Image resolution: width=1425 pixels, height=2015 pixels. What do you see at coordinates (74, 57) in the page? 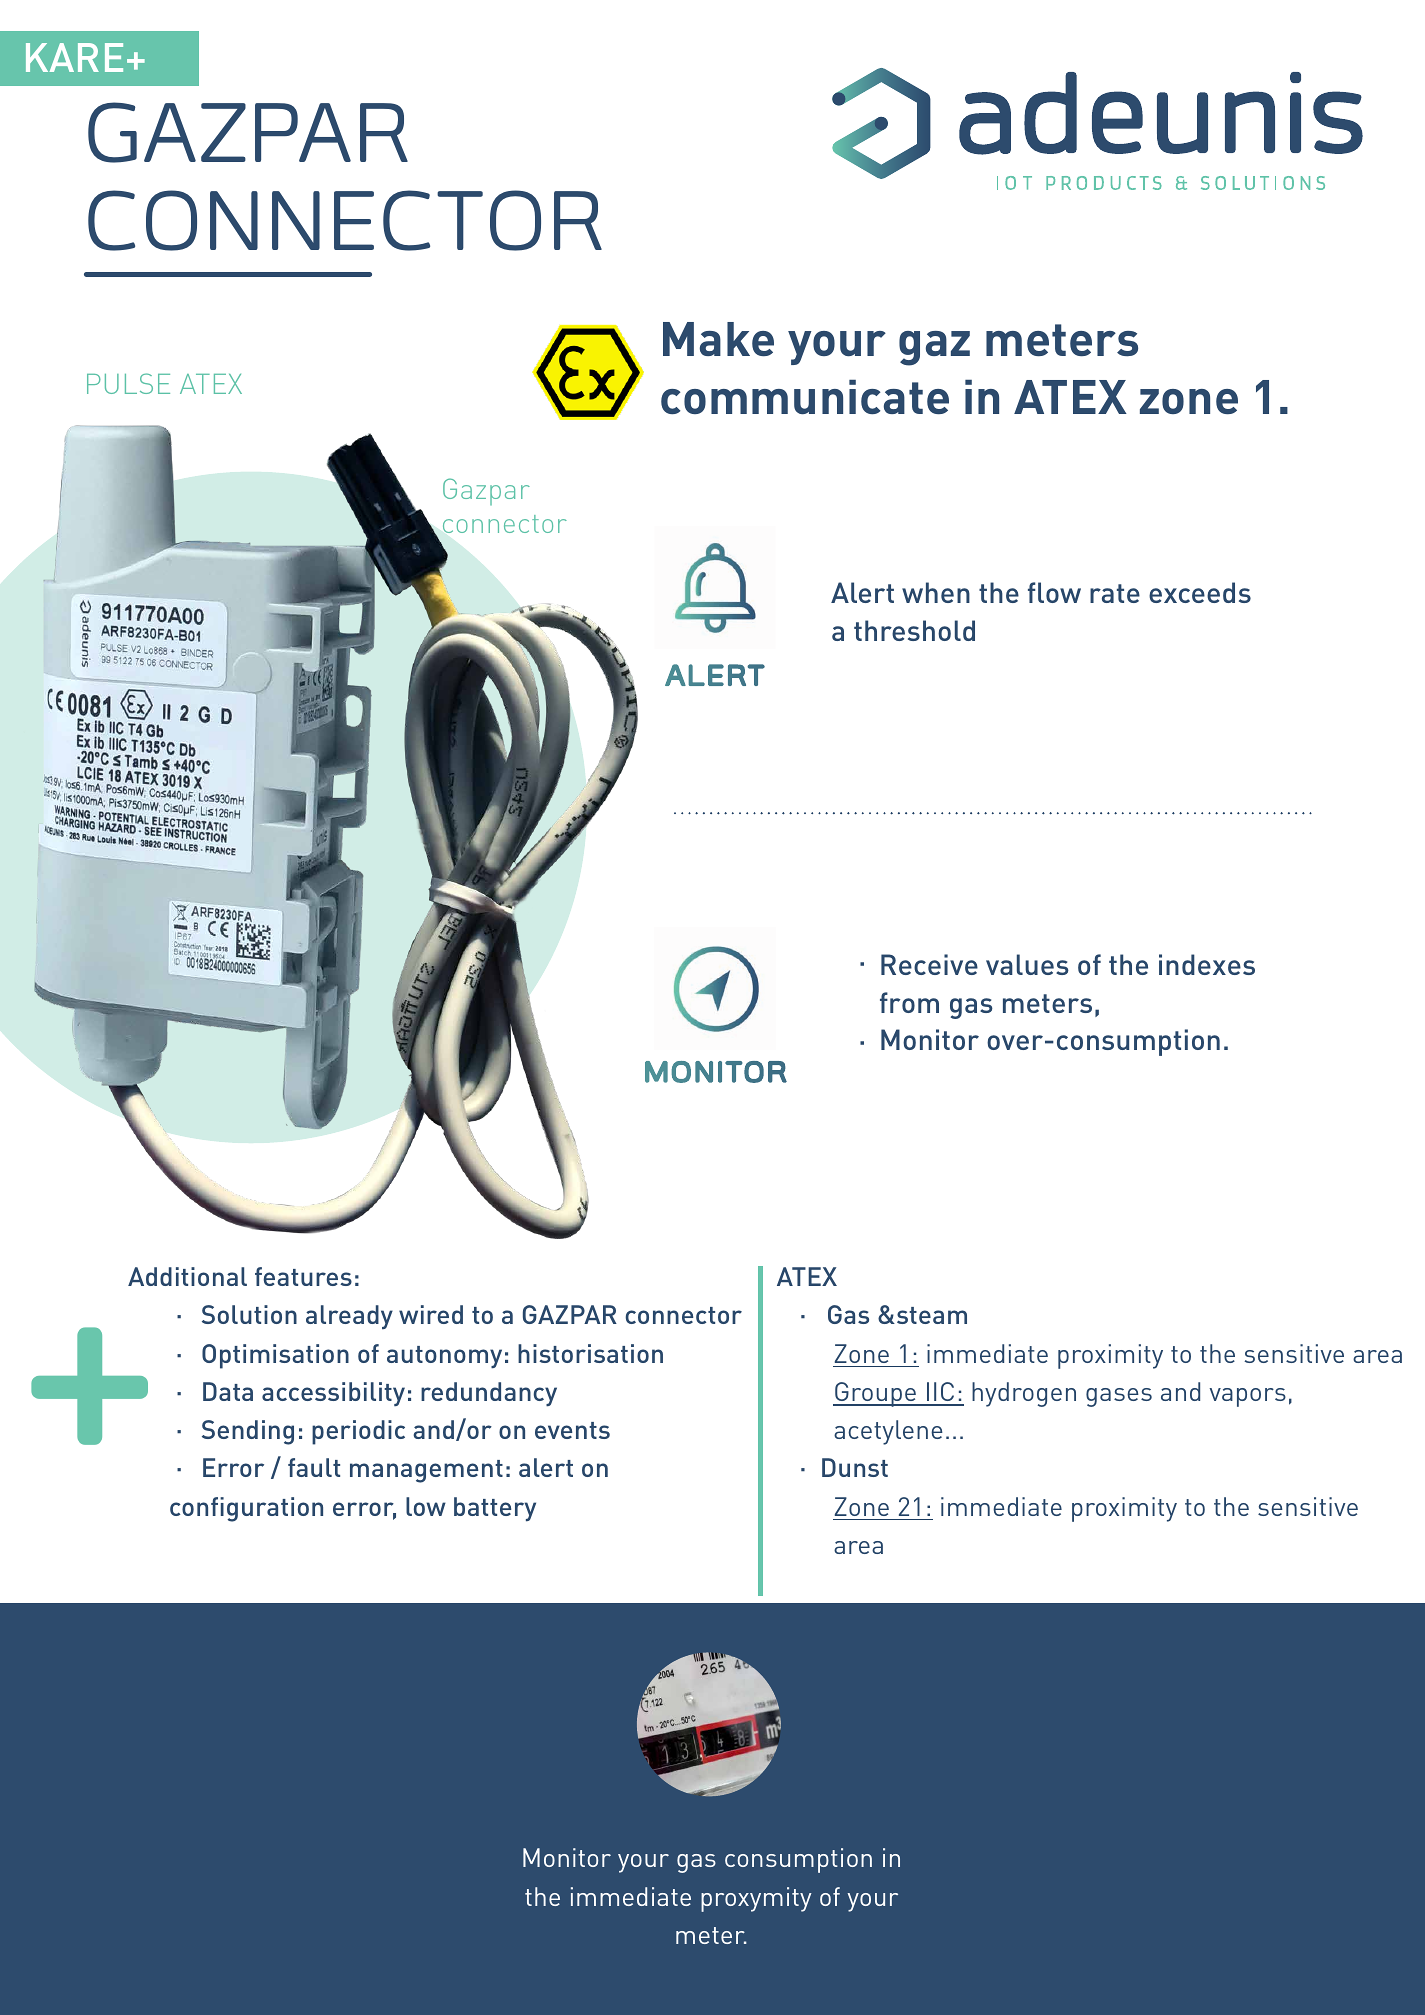
I see `KARE` at bounding box center [74, 57].
